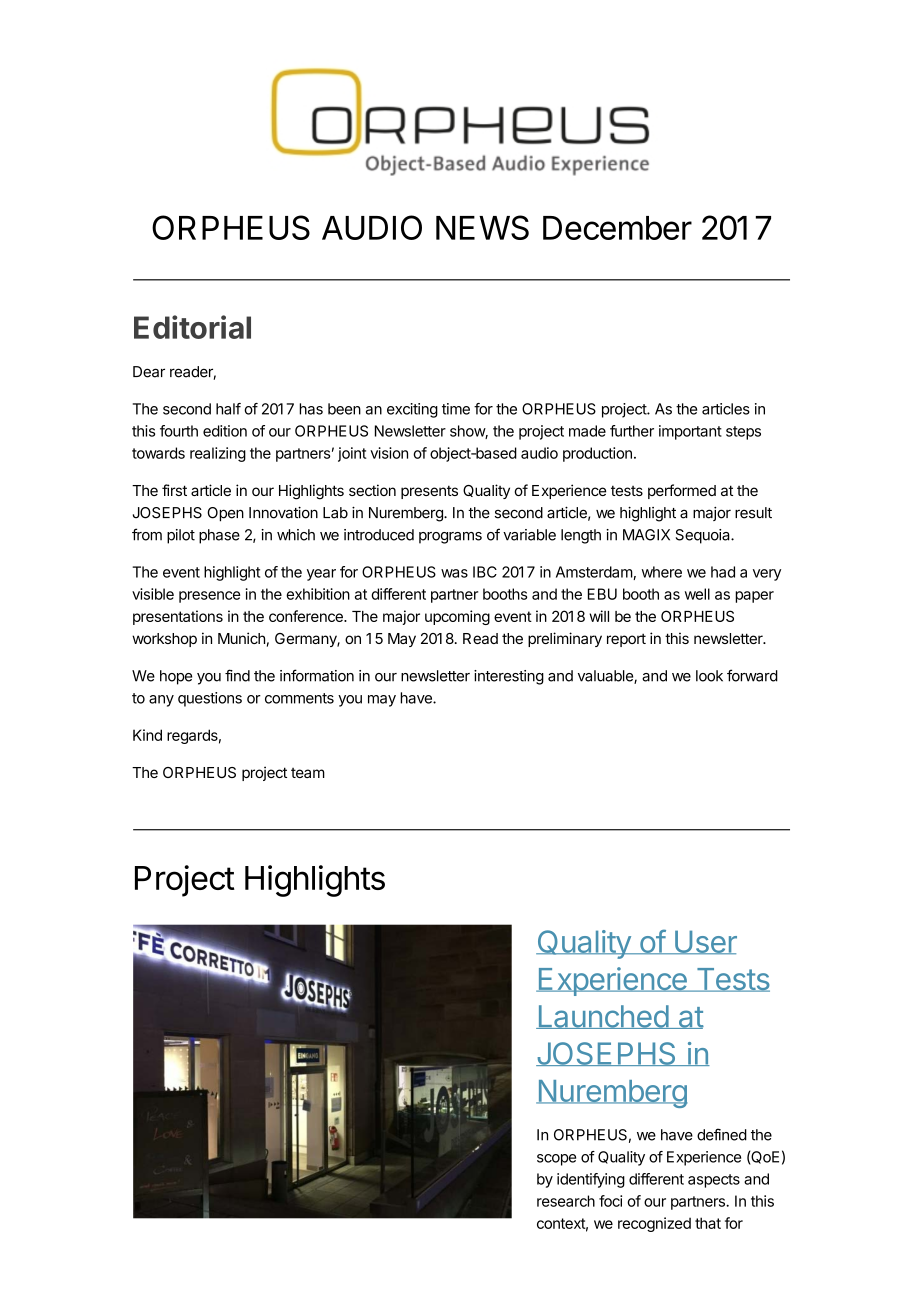 Image resolution: width=924 pixels, height=1308 pixels. What do you see at coordinates (690, 432) in the screenshot?
I see `important` at bounding box center [690, 432].
